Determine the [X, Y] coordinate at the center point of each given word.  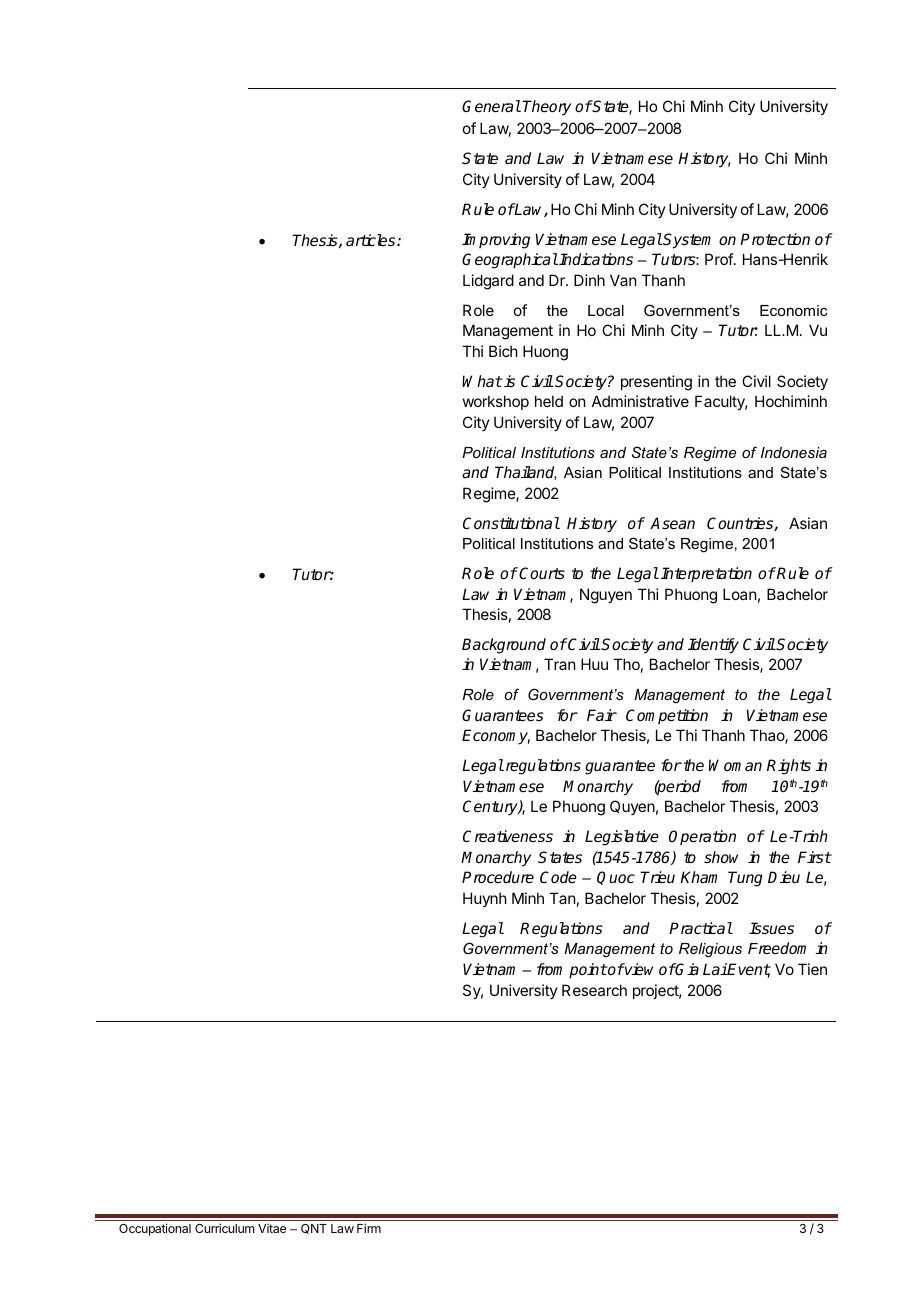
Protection [775, 239]
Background [504, 646]
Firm [369, 1228]
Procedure [498, 877]
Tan [562, 898]
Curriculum [225, 1228]
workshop [496, 402]
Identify [713, 646]
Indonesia [794, 452]
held [549, 401]
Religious [710, 950]
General [491, 106]
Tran [559, 664]
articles [372, 240]
